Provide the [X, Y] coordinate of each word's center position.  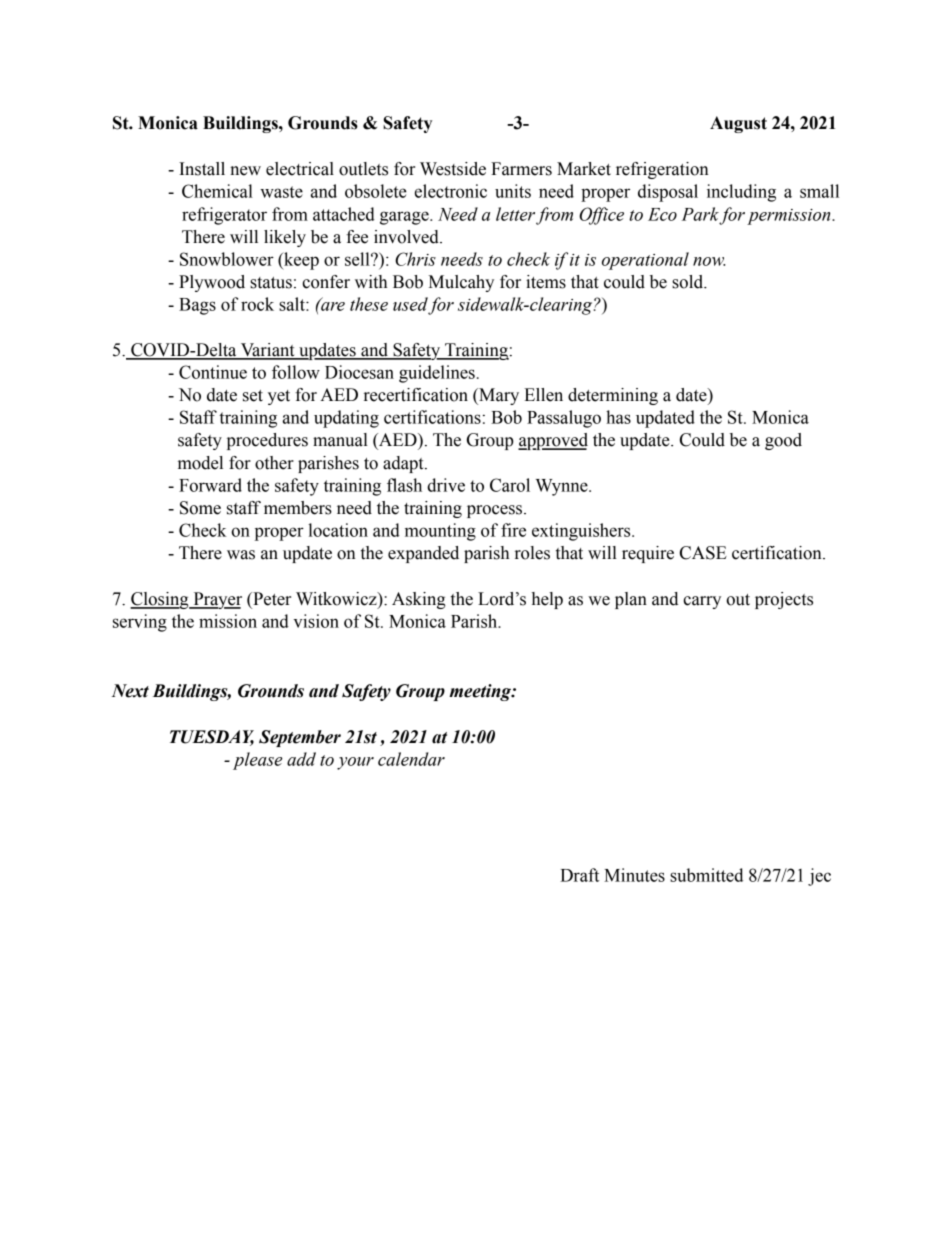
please [257, 761]
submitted [706, 875]
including [741, 193]
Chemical [217, 191]
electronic [451, 191]
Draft [579, 875]
